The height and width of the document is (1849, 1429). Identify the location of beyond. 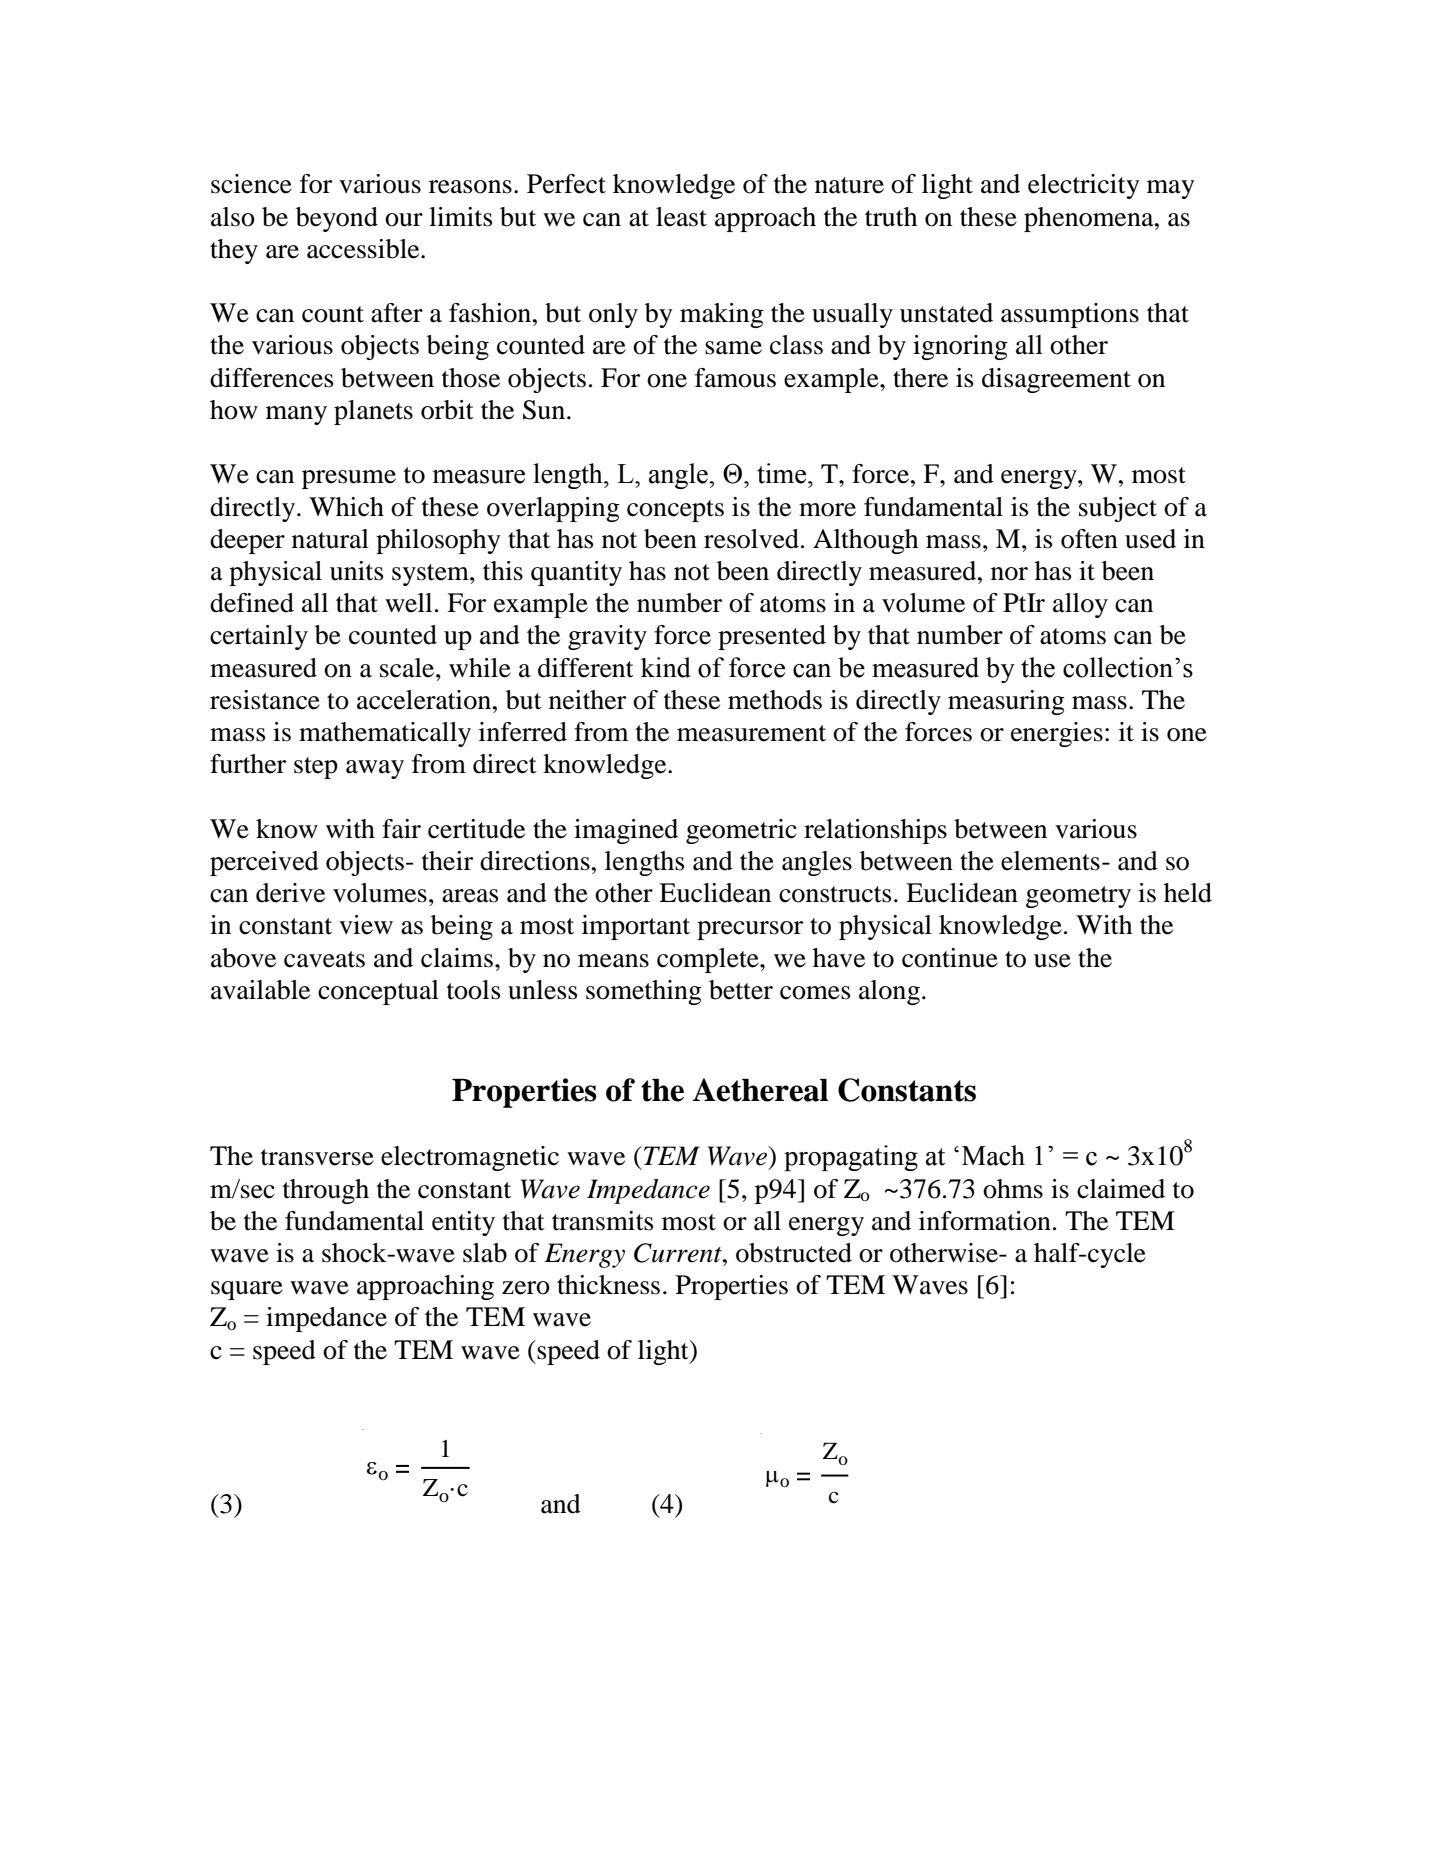
(337, 219).
